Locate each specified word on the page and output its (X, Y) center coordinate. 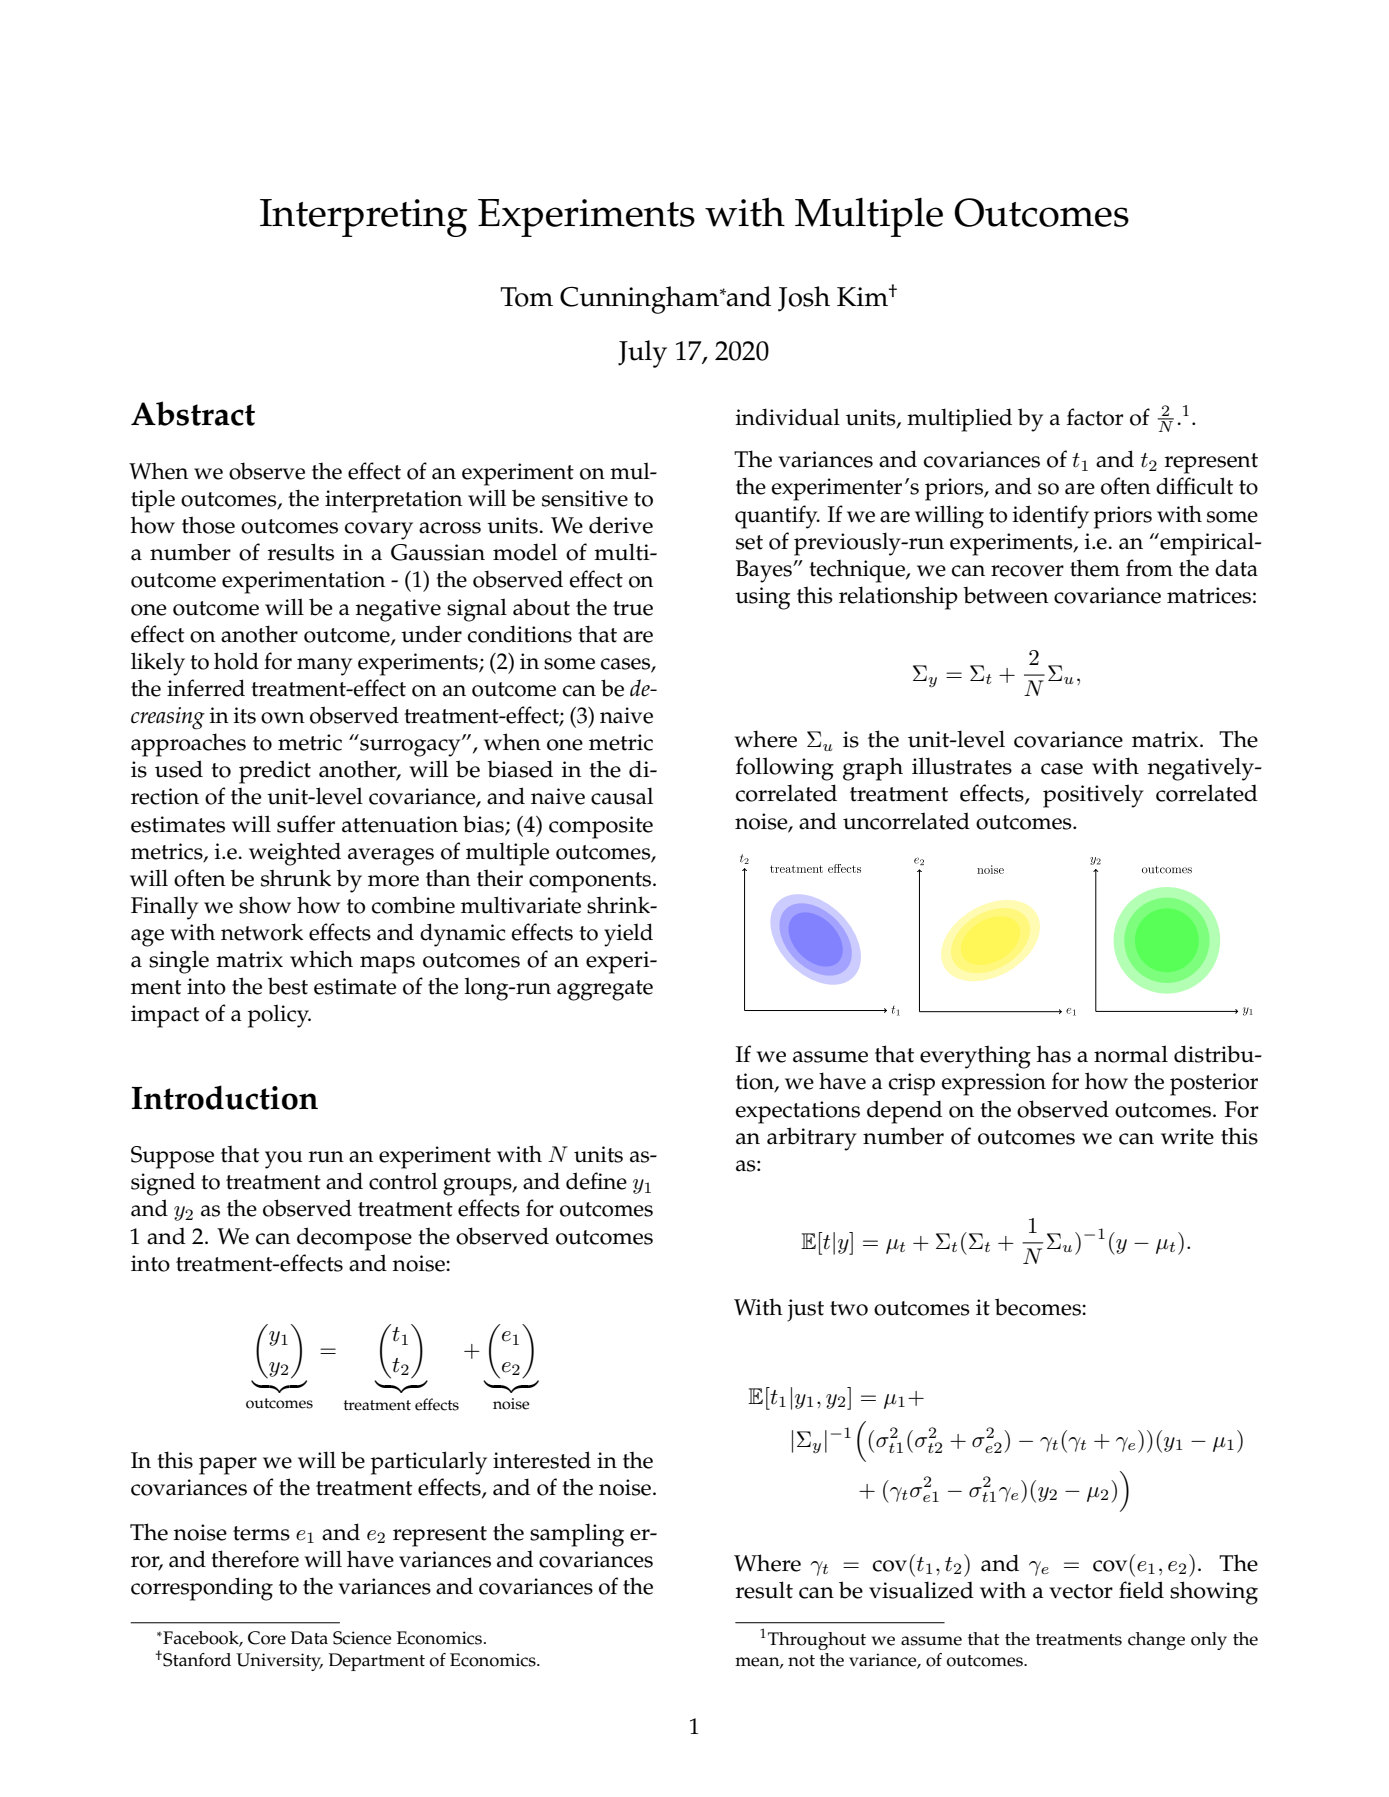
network (262, 932)
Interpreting (364, 218)
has (1054, 1054)
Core (267, 1638)
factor (1095, 417)
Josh (804, 299)
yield (628, 935)
